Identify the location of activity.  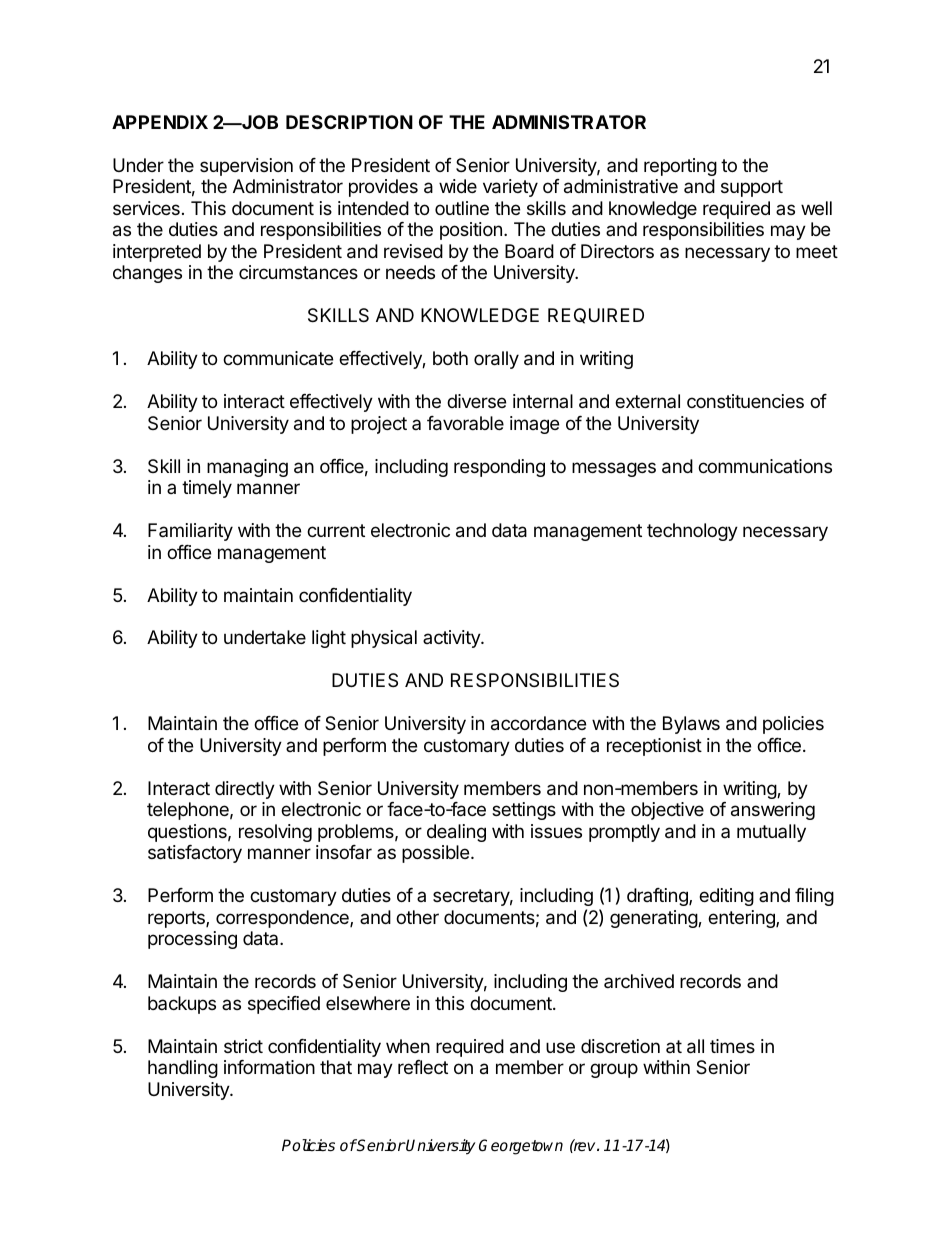
(452, 639).
